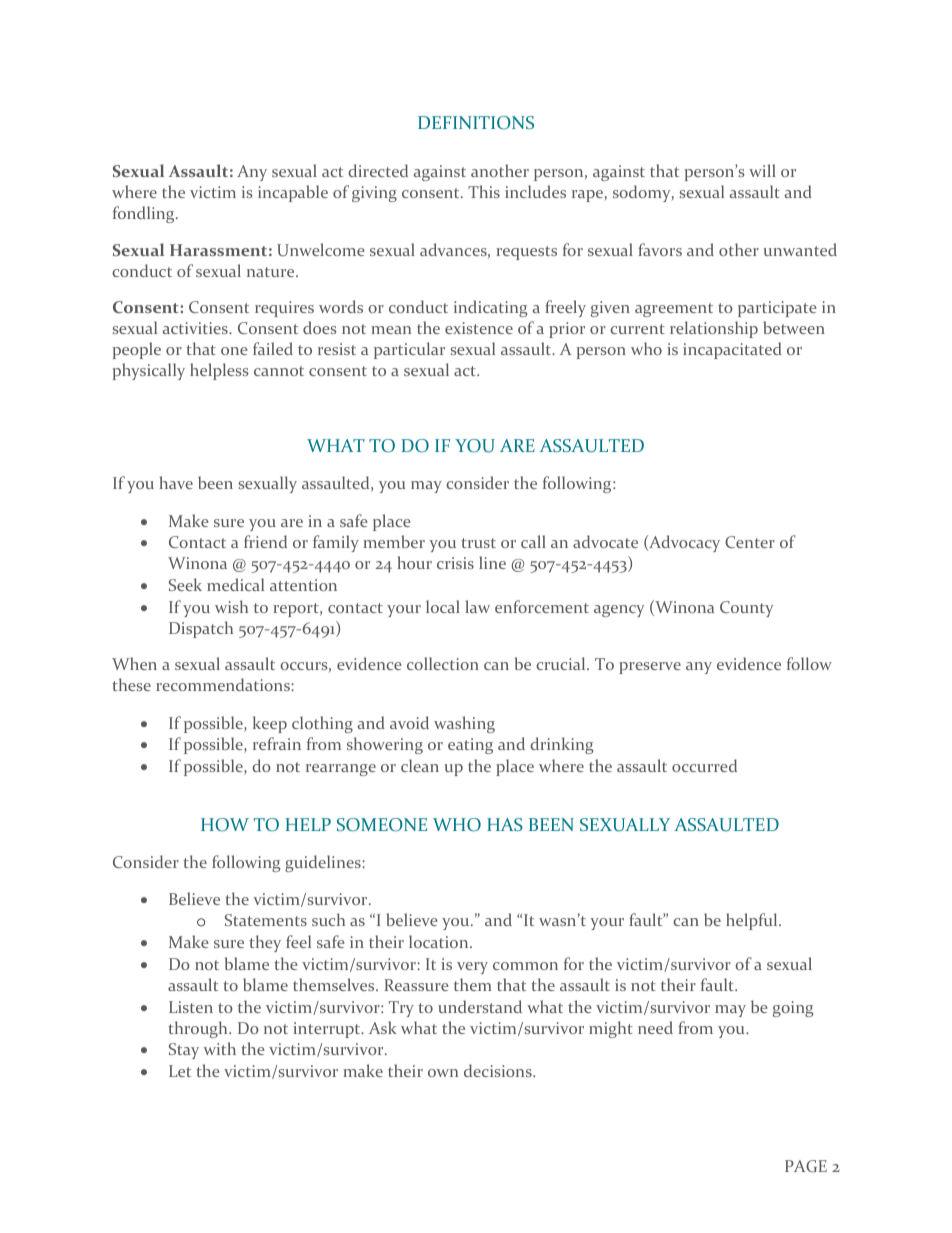 This document has width=952, height=1233. What do you see at coordinates (732, 350) in the document?
I see `incapacitated` at bounding box center [732, 350].
